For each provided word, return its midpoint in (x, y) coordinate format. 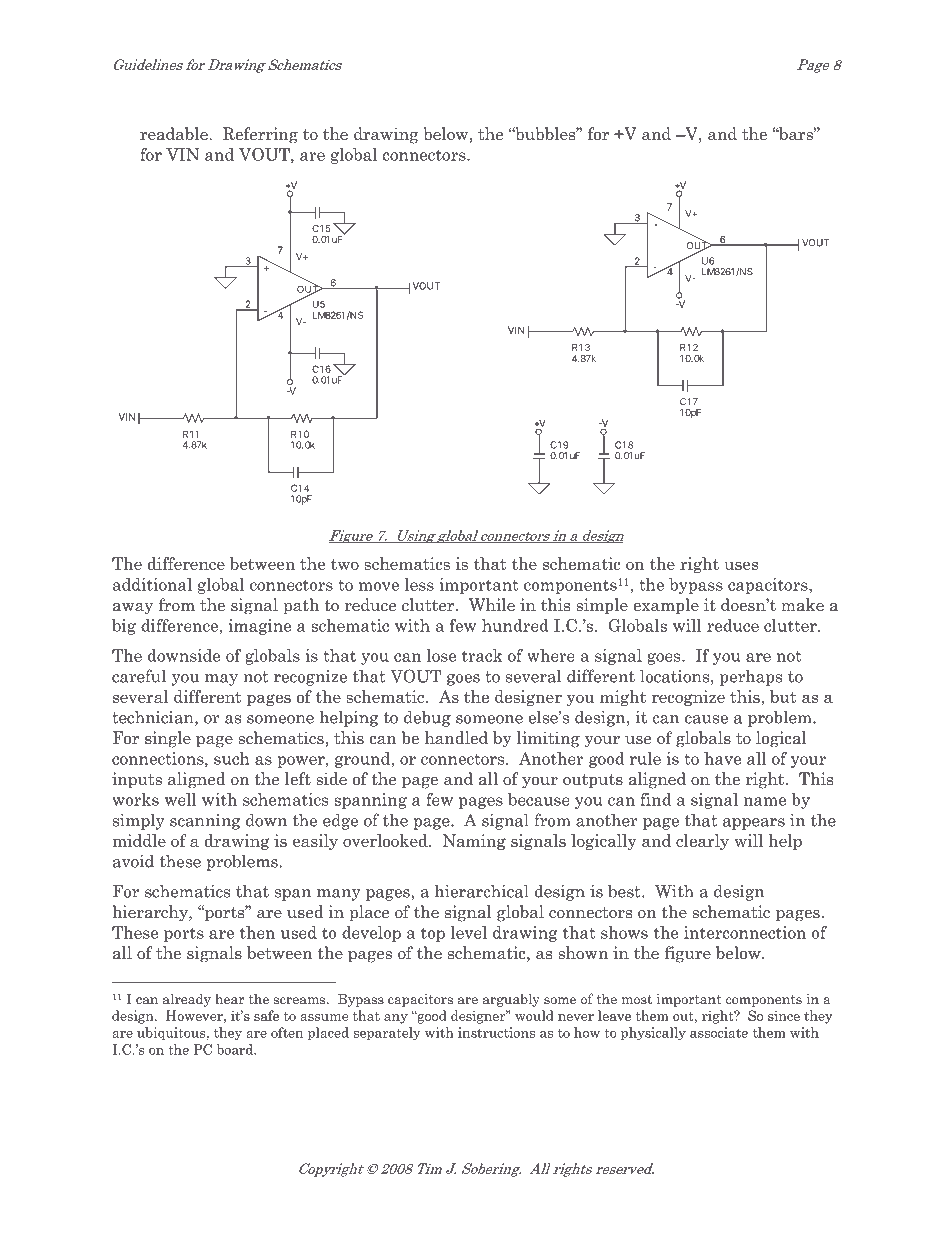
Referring (260, 135)
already (187, 1000)
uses (741, 565)
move (379, 586)
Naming (474, 842)
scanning (205, 822)
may (221, 680)
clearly (702, 842)
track (482, 655)
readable (175, 134)
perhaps (751, 678)
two (345, 564)
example (666, 606)
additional (152, 584)
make (802, 605)
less (419, 584)
